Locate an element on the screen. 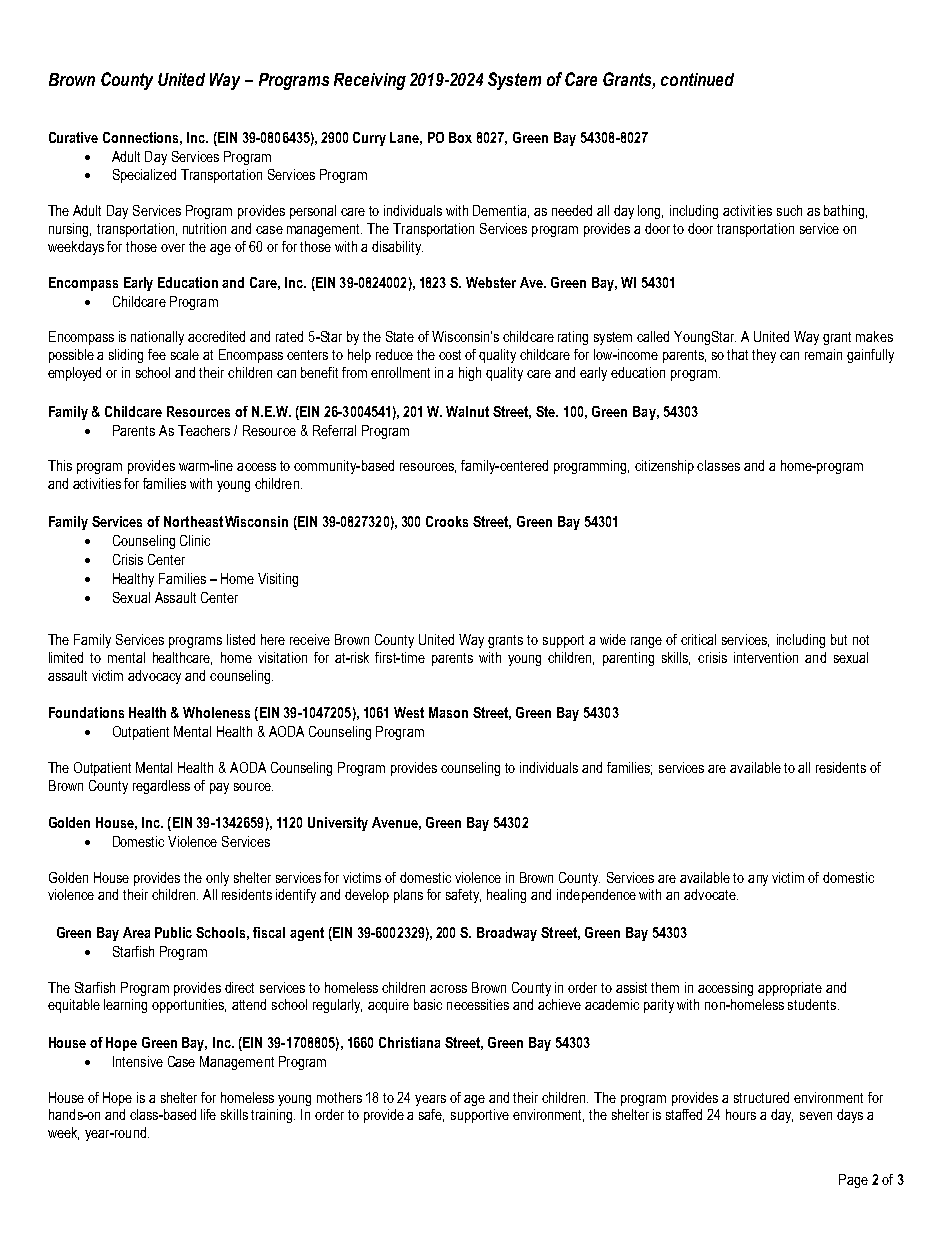  hours is located at coordinates (741, 1114).
